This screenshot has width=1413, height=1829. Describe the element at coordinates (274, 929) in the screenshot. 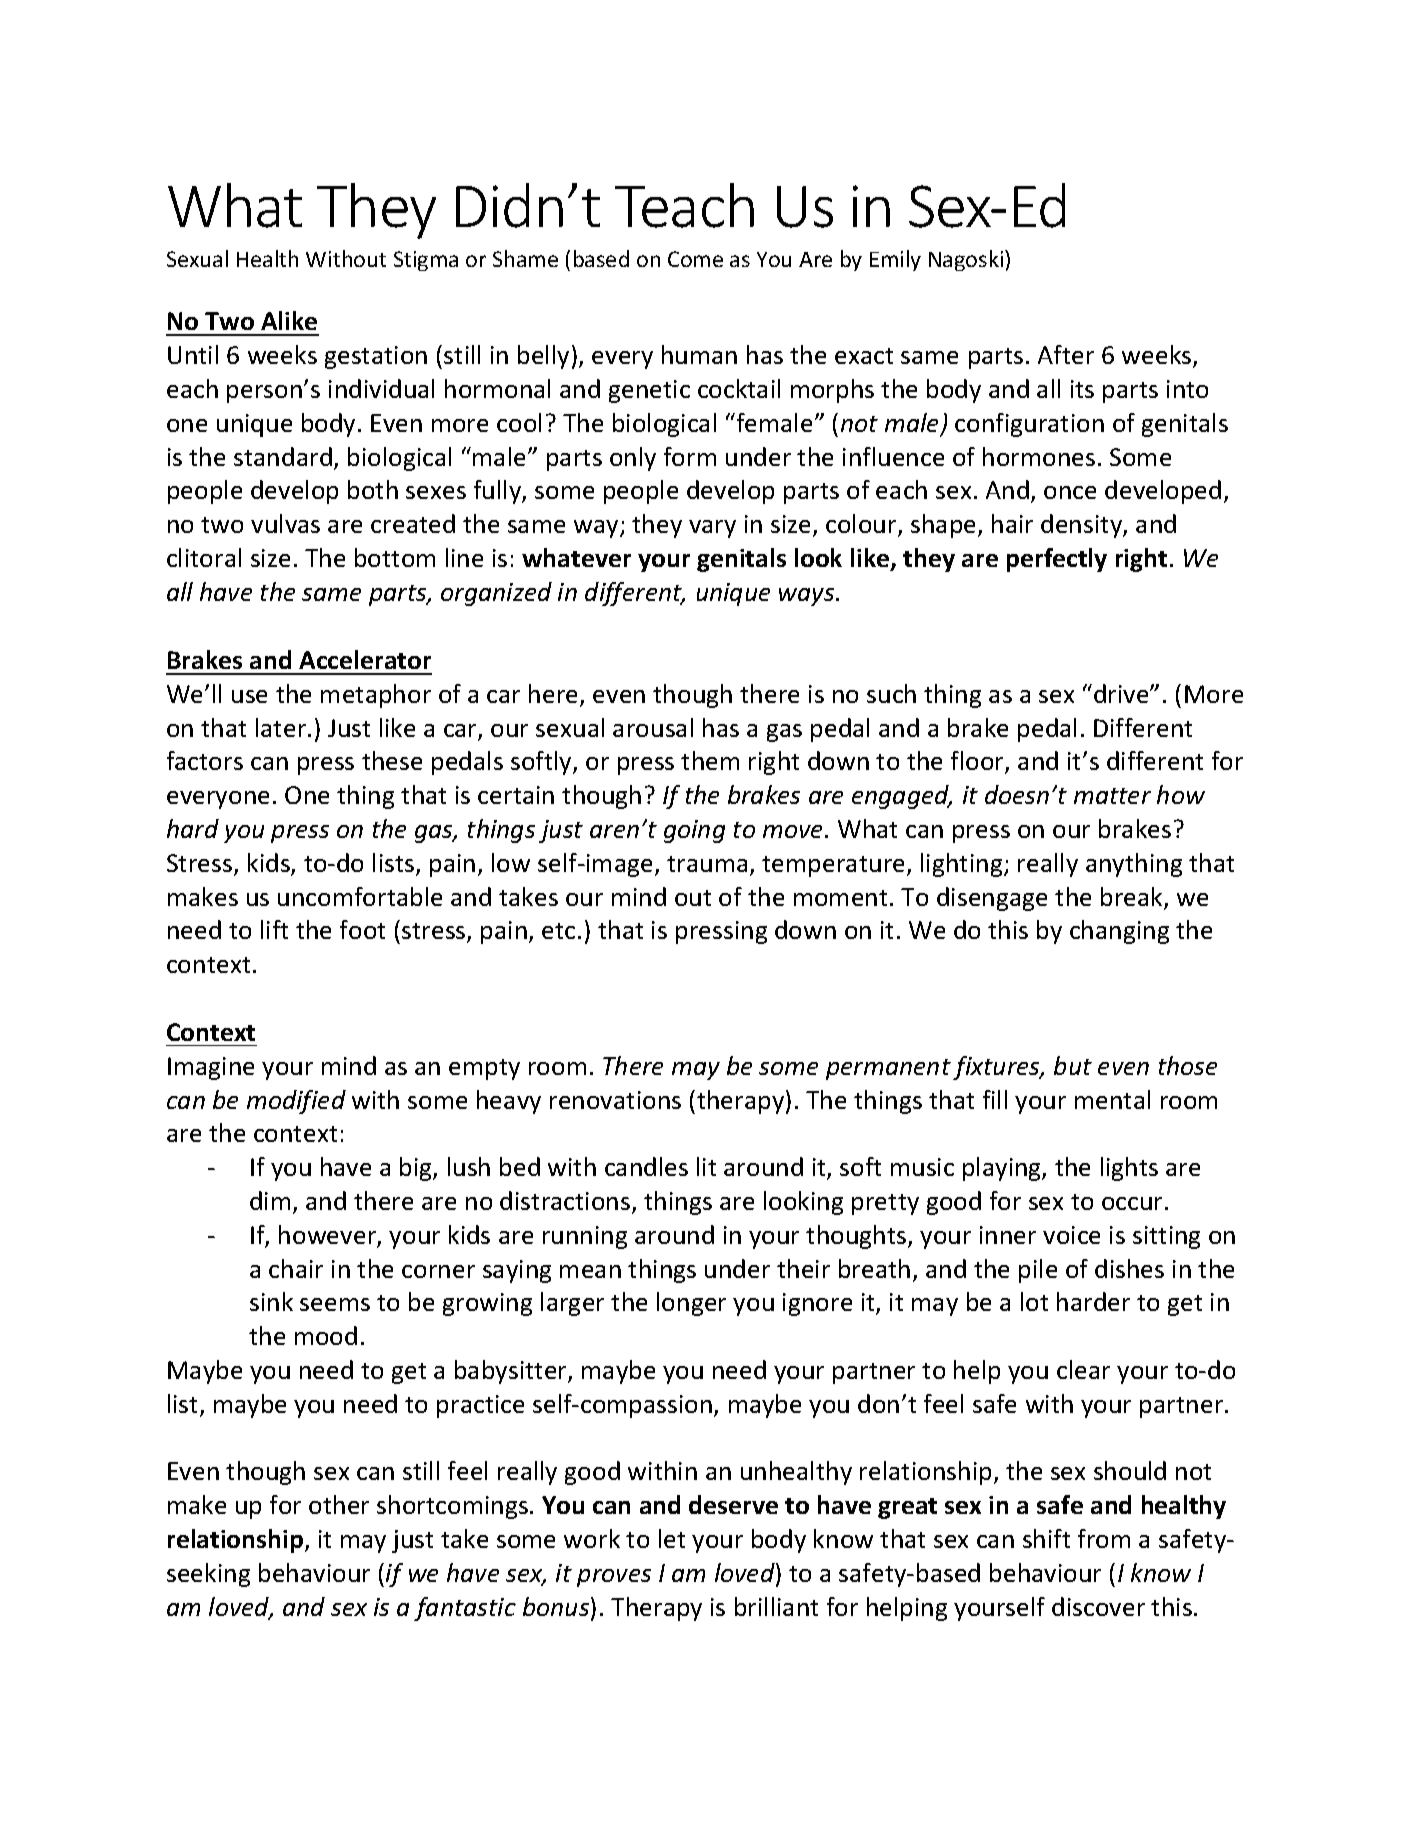

I see `lift` at that location.
